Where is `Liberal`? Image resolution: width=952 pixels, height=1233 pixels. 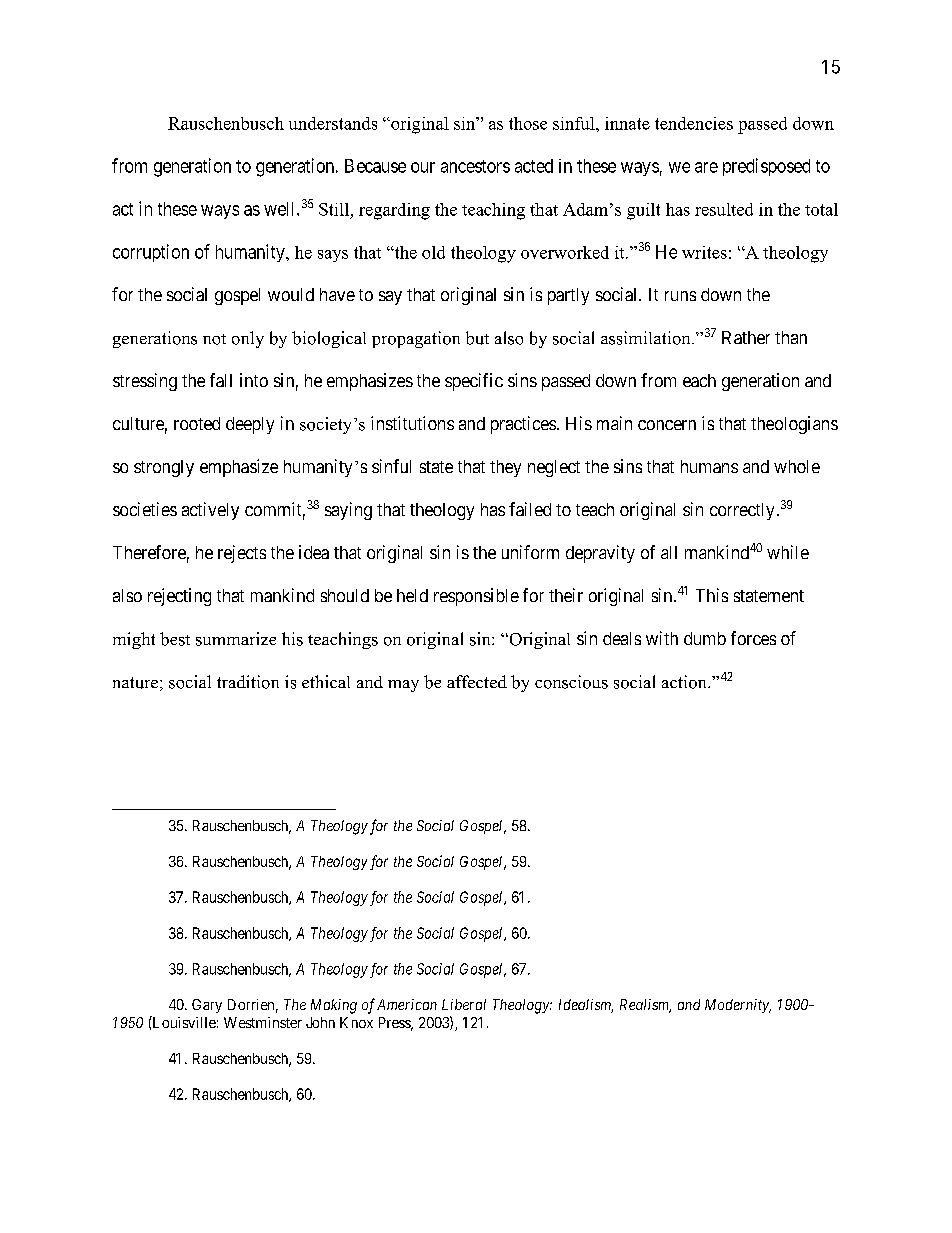
Liberal is located at coordinates (464, 1004).
